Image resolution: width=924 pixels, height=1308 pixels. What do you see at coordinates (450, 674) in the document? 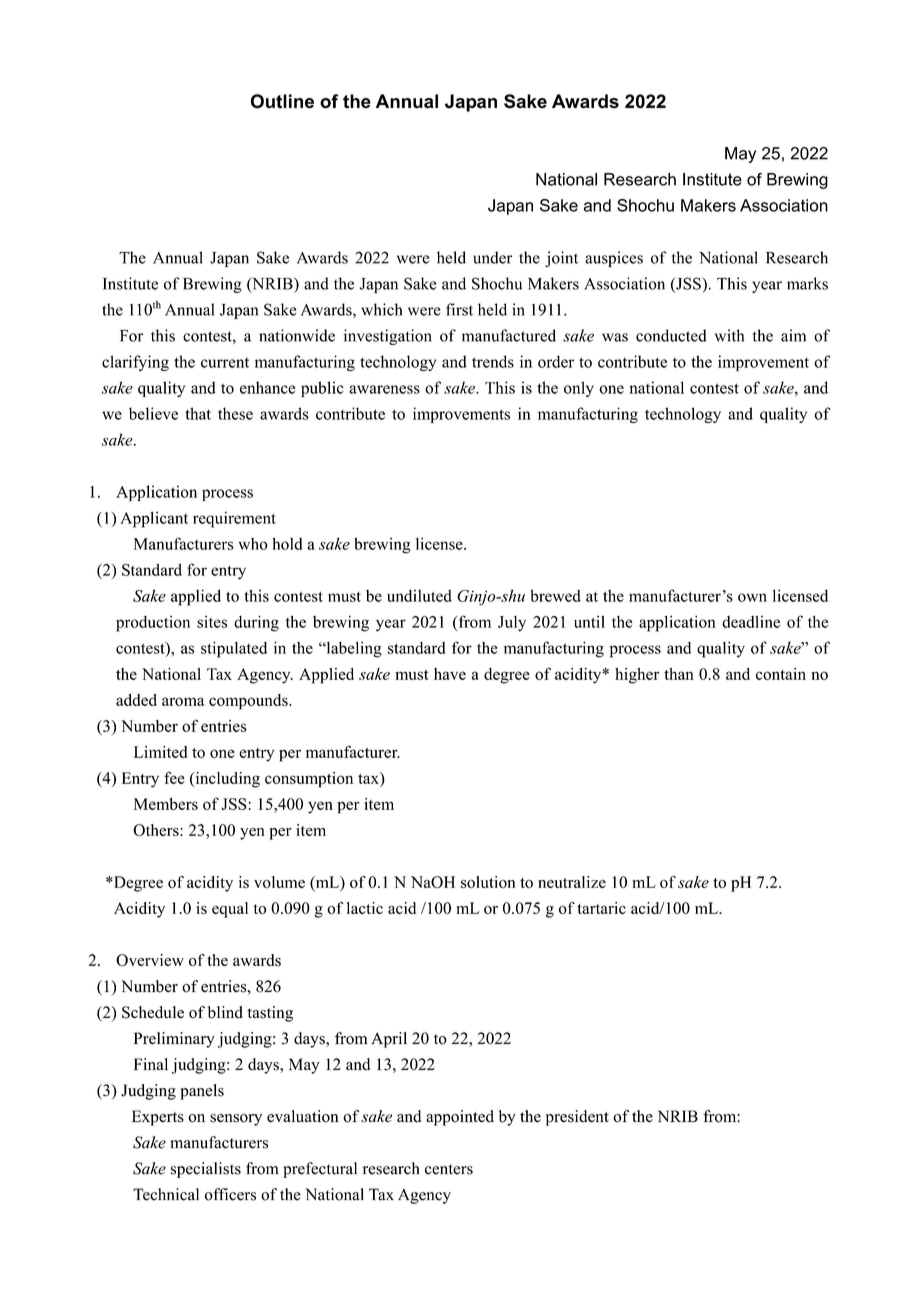
I see `have` at bounding box center [450, 674].
